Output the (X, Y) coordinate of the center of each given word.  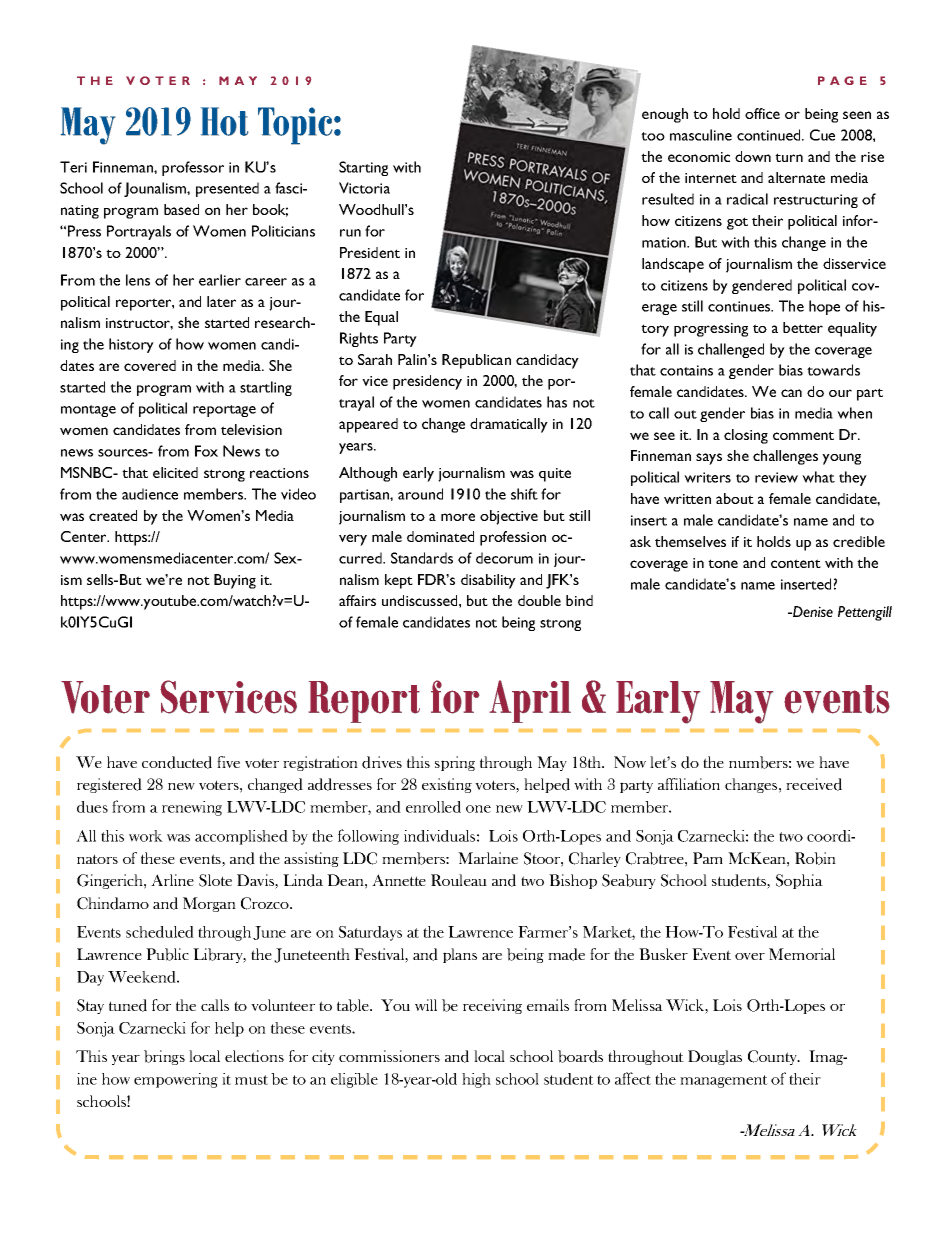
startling (266, 388)
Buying (235, 581)
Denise (812, 611)
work (146, 836)
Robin (815, 858)
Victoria (364, 188)
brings (164, 1057)
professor (193, 168)
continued (770, 135)
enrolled (433, 807)
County (773, 1057)
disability (488, 581)
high (476, 1080)
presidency (427, 382)
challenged (731, 350)
